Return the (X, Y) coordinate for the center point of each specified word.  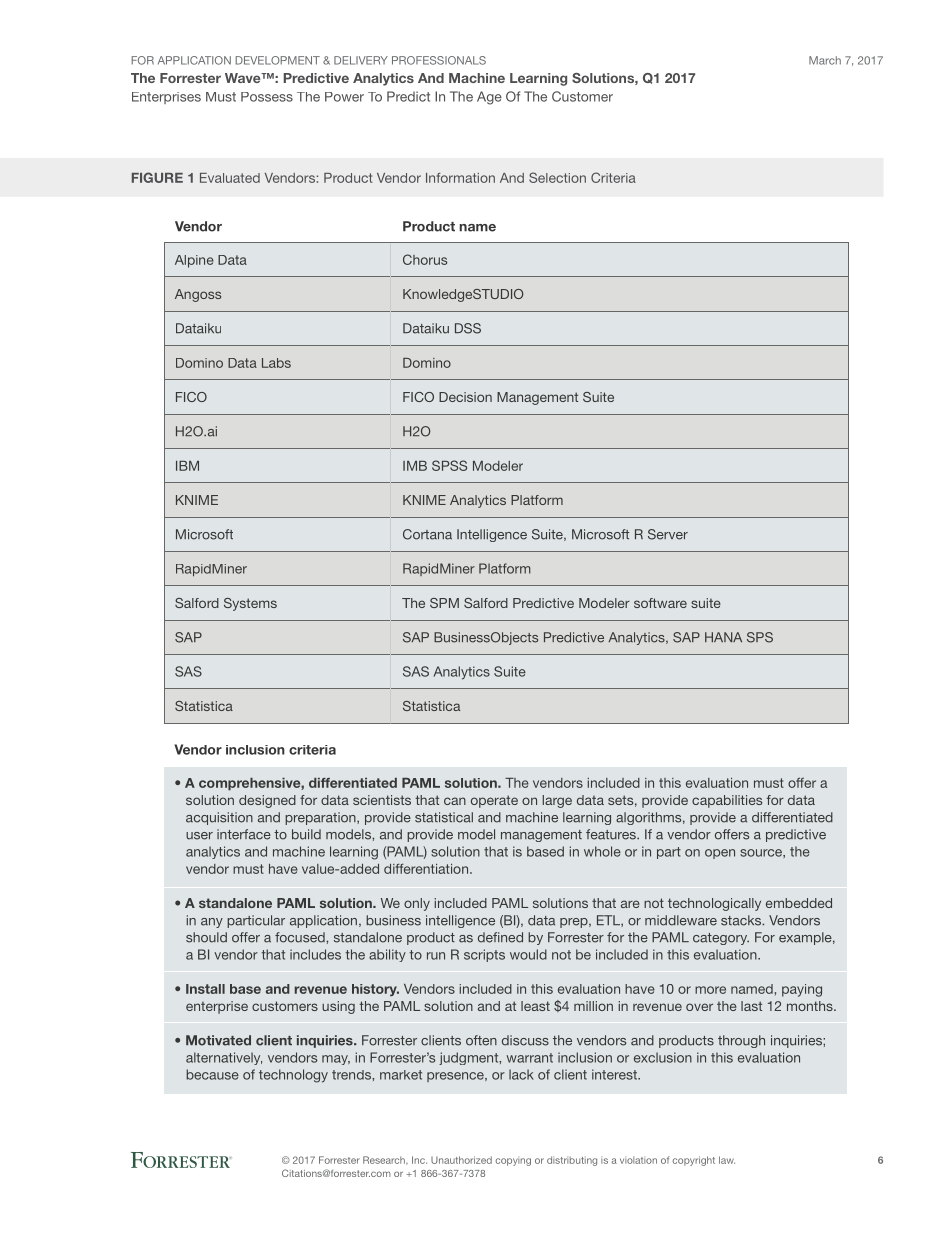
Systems (250, 604)
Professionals (439, 60)
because (212, 1074)
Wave (244, 78)
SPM (444, 603)
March (825, 60)
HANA (723, 637)
